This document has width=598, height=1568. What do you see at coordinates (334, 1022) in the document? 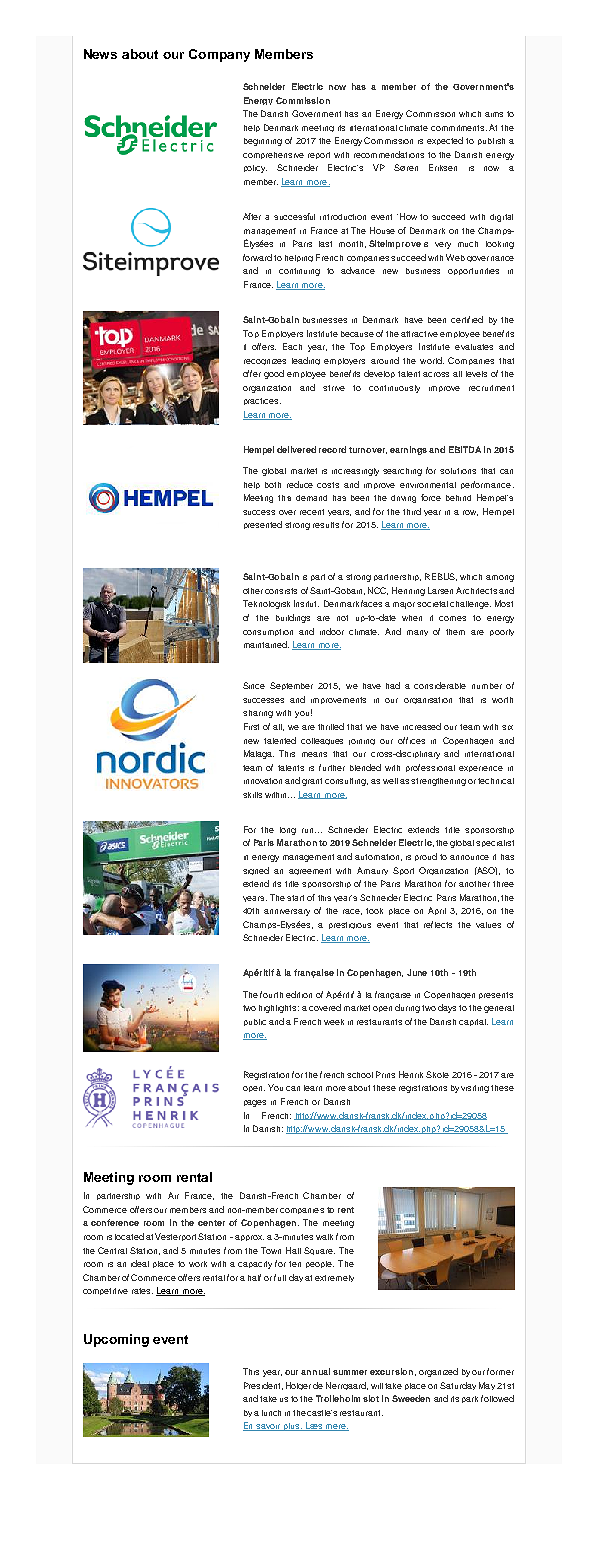
I see `week` at bounding box center [334, 1022].
